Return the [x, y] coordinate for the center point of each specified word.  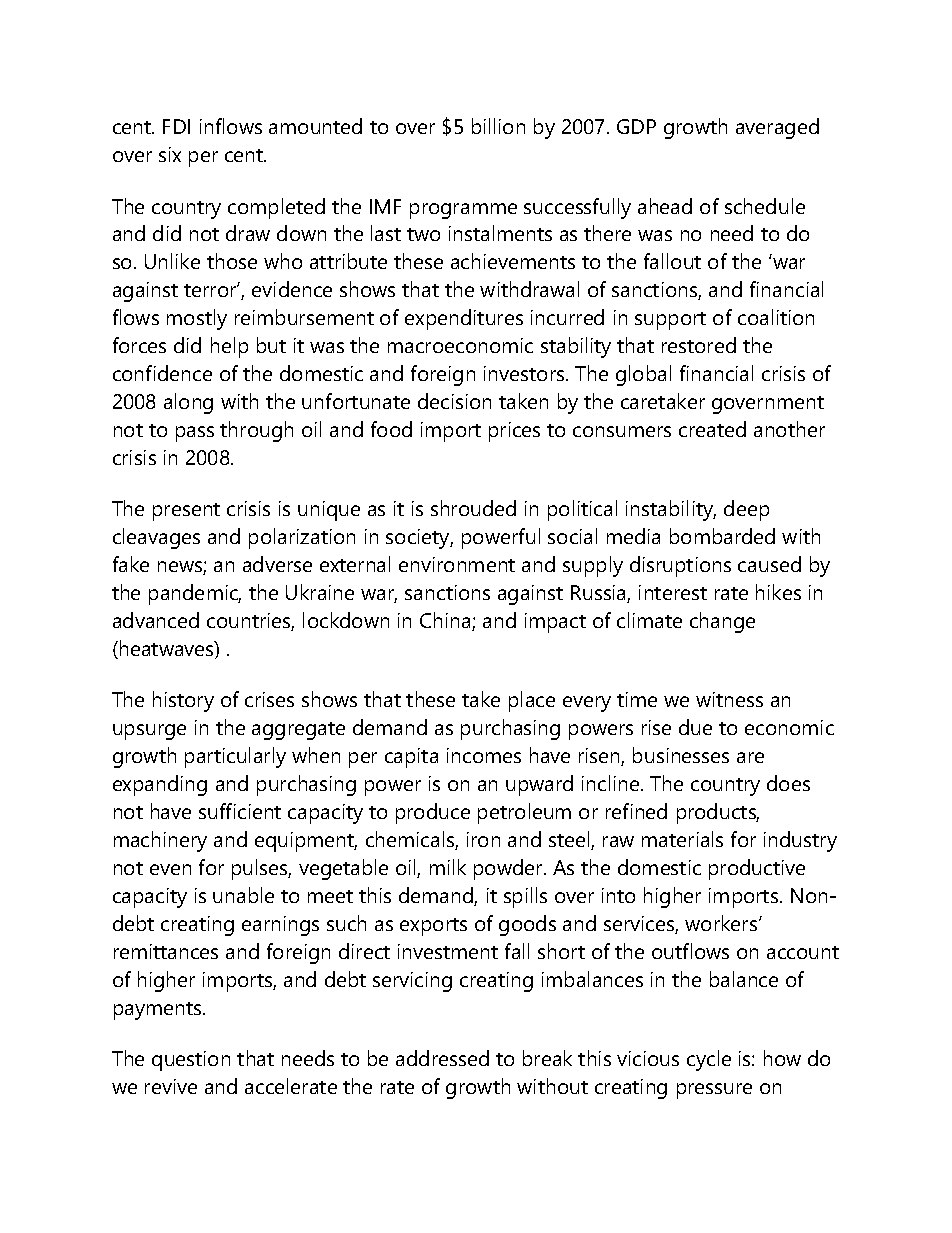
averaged [777, 128]
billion [498, 126]
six [170, 154]
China [446, 621]
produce [433, 813]
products [718, 813]
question [191, 1061]
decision [454, 401]
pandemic [195, 594]
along [188, 403]
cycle [709, 1060]
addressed [442, 1058]
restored [699, 345]
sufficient [240, 811]
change [722, 622]
